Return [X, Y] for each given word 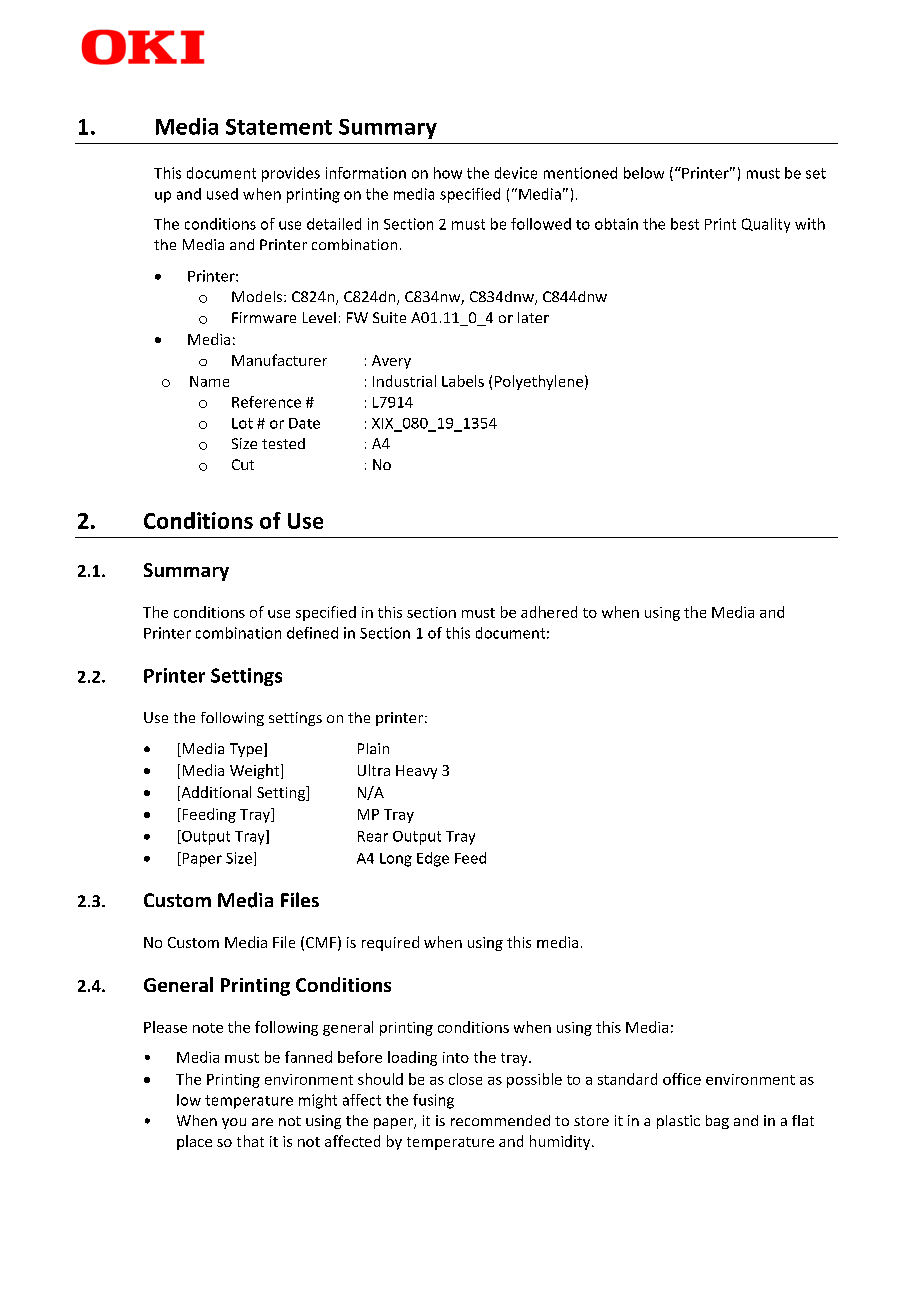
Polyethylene [539, 382]
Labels [463, 381]
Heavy [416, 772]
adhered [549, 612]
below [644, 173]
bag [717, 1122]
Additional [215, 793]
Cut [243, 464]
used [222, 194]
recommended [500, 1120]
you [234, 1123]
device [516, 173]
